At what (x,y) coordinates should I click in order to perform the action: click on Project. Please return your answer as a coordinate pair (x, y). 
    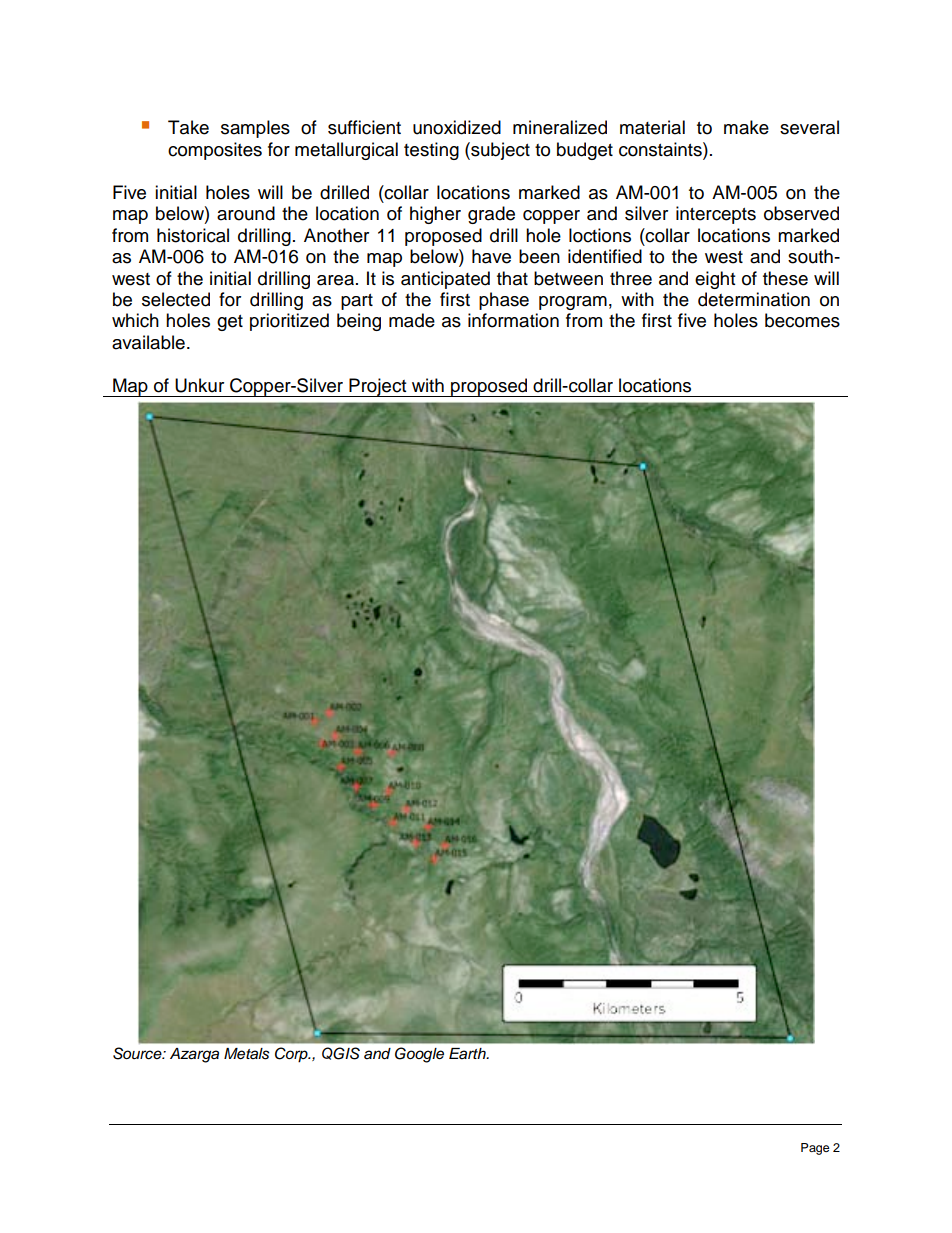
    Looking at the image, I should click on (378, 387).
